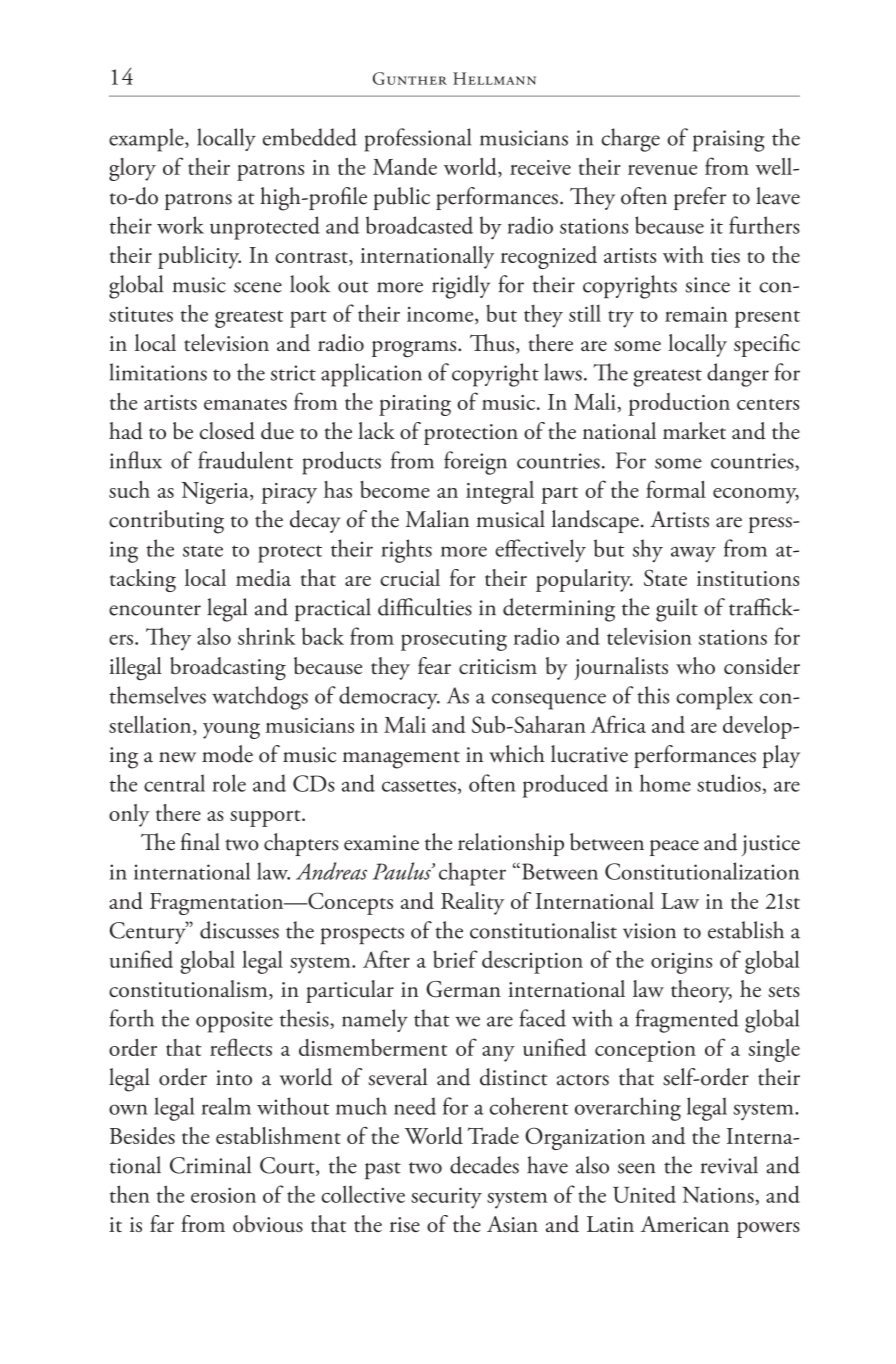  Describe the element at coordinates (729, 783) in the document. I see `studios` at that location.
